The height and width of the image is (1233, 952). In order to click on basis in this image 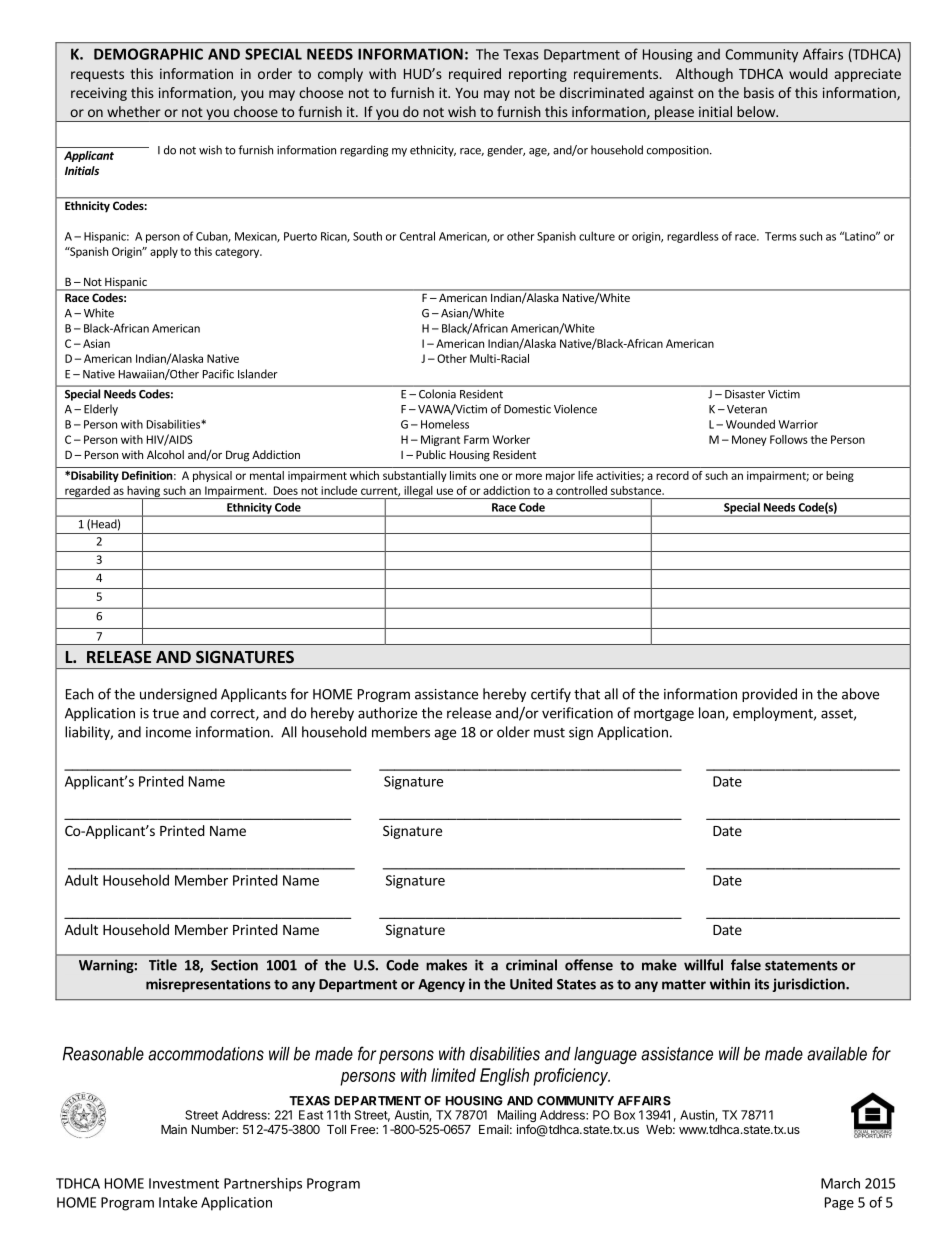, I will do `click(759, 92)`.
